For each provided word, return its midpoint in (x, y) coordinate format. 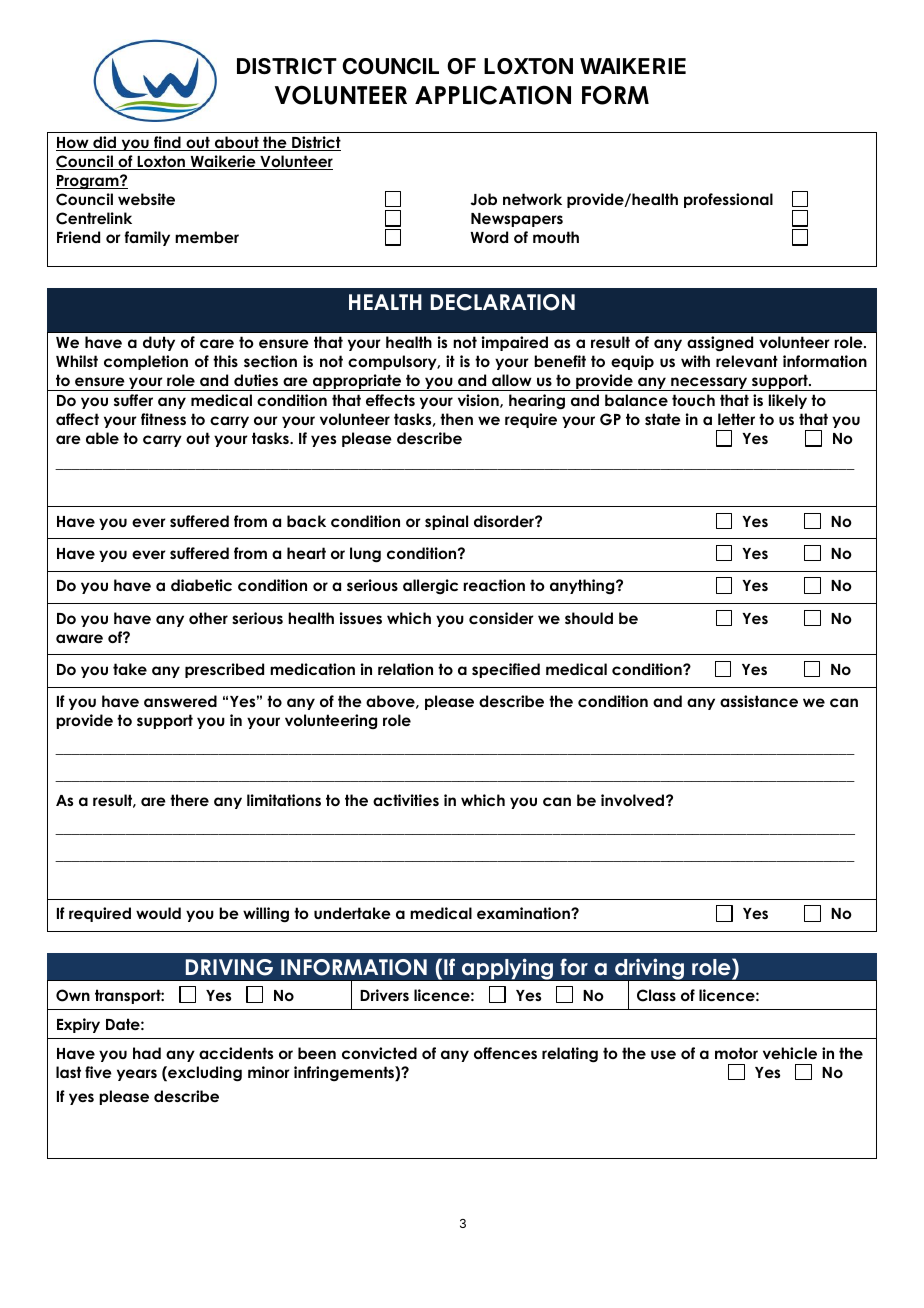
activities (406, 800)
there (189, 800)
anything (583, 586)
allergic (430, 587)
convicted (379, 1053)
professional (728, 200)
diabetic (201, 585)
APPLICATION (493, 95)
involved (634, 800)
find (167, 143)
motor (736, 1053)
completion (146, 362)
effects (390, 400)
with (695, 361)
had (147, 1053)
